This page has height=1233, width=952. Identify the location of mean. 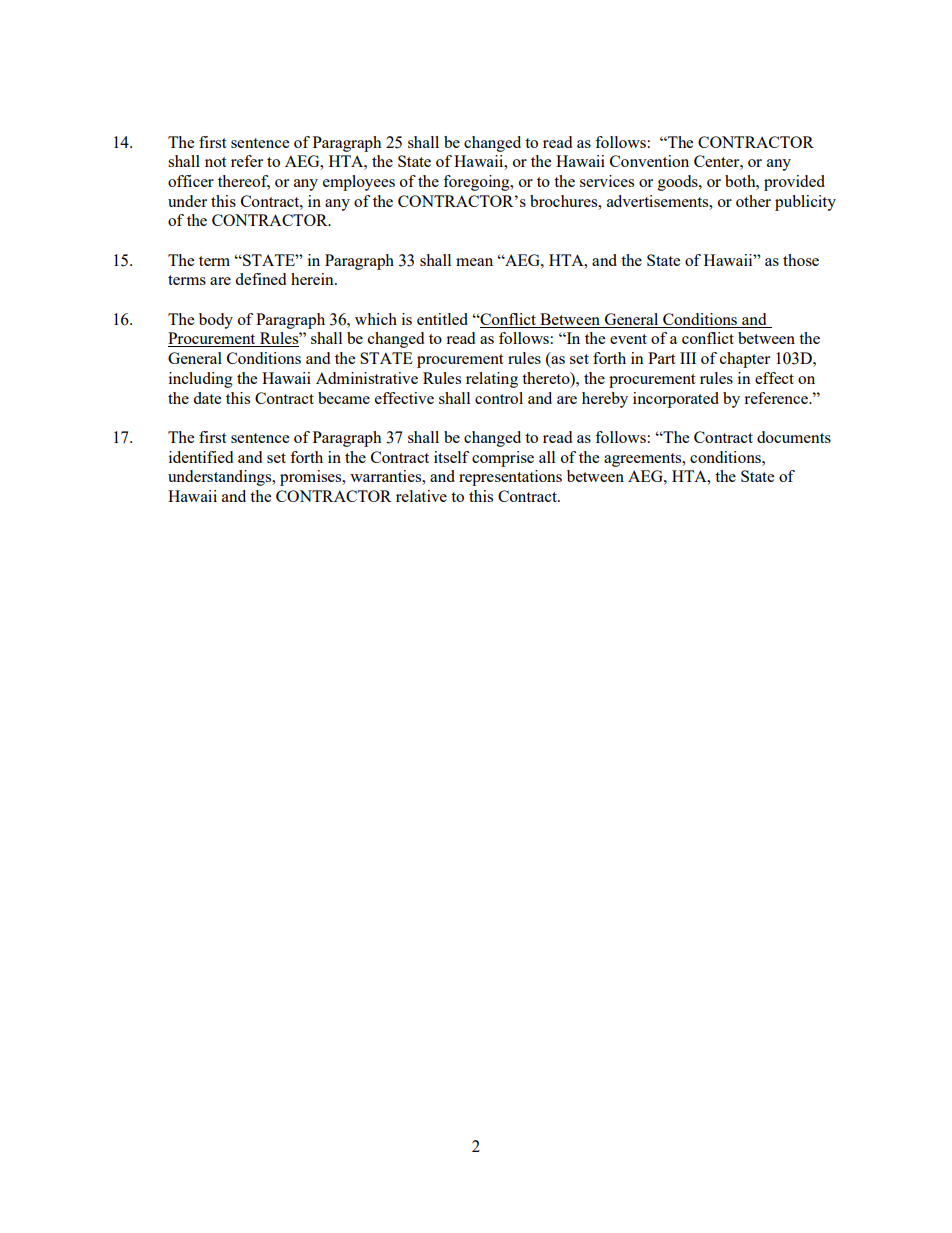
(474, 262).
